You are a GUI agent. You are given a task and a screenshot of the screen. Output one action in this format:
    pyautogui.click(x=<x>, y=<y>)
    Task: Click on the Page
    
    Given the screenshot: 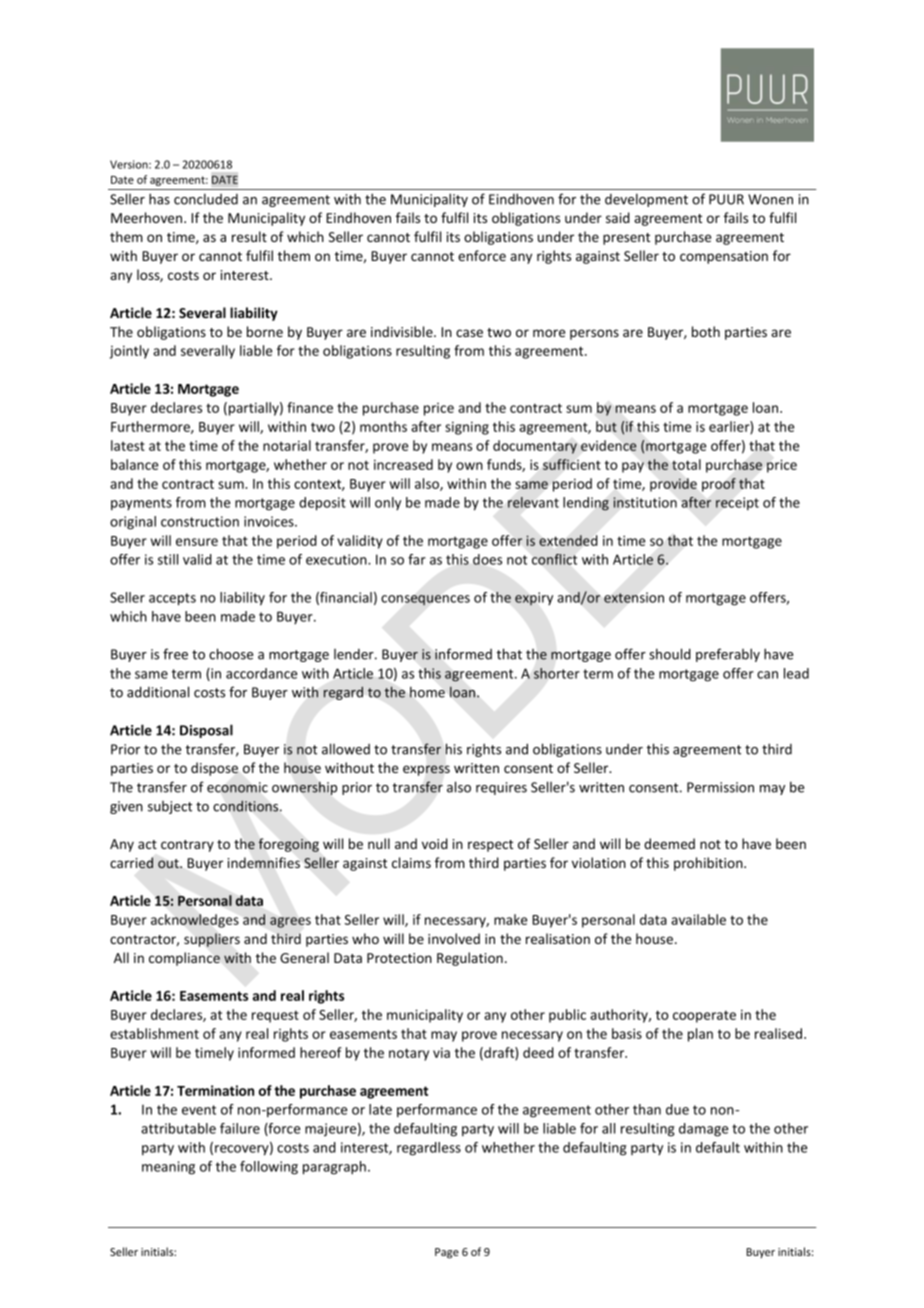 What is the action you would take?
    pyautogui.click(x=447, y=1253)
